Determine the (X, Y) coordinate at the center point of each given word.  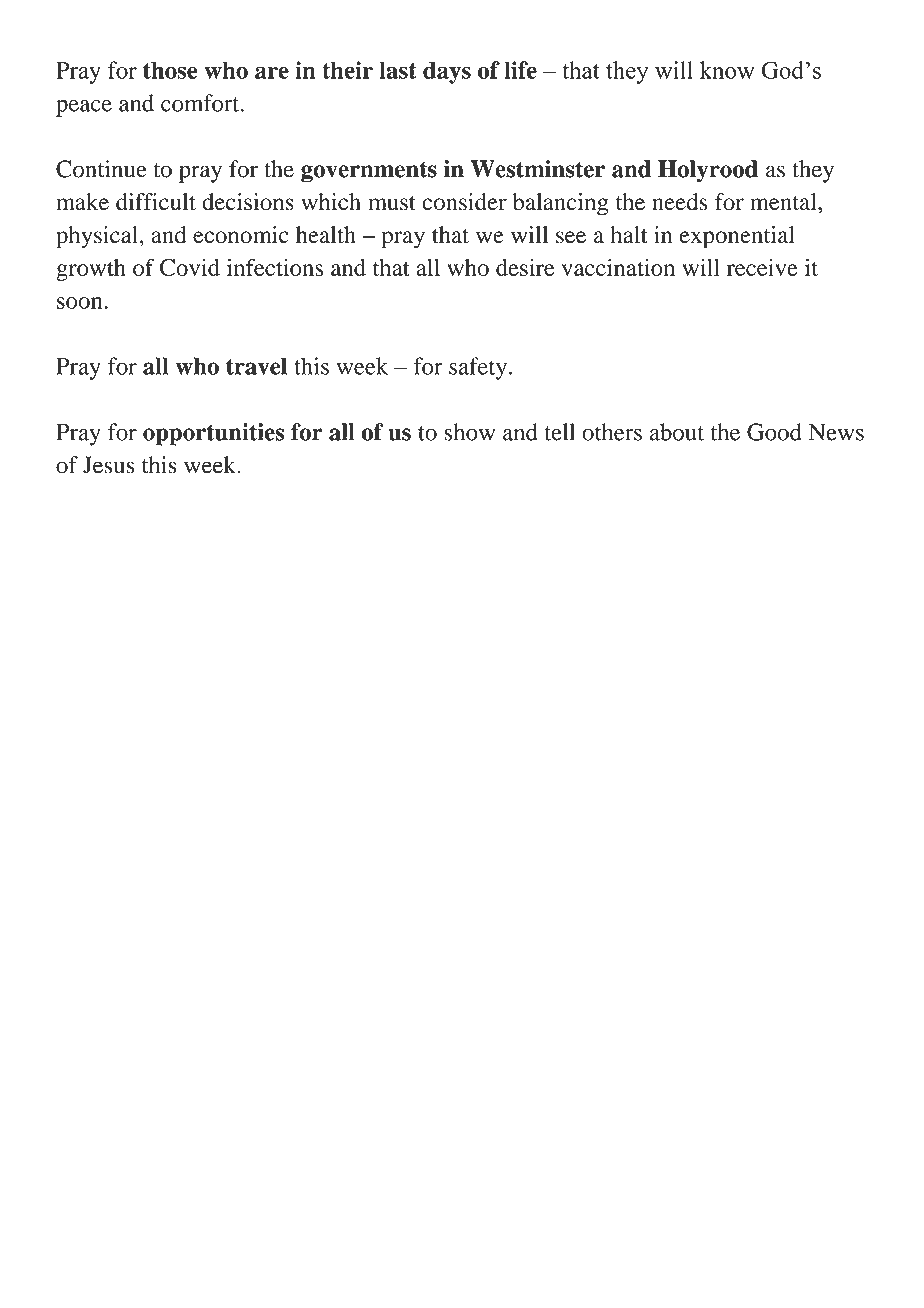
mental (784, 202)
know (727, 70)
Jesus (109, 465)
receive (762, 267)
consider (464, 202)
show (469, 432)
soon (81, 303)
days (447, 72)
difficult (156, 202)
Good (774, 432)
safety (478, 368)
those (170, 70)
